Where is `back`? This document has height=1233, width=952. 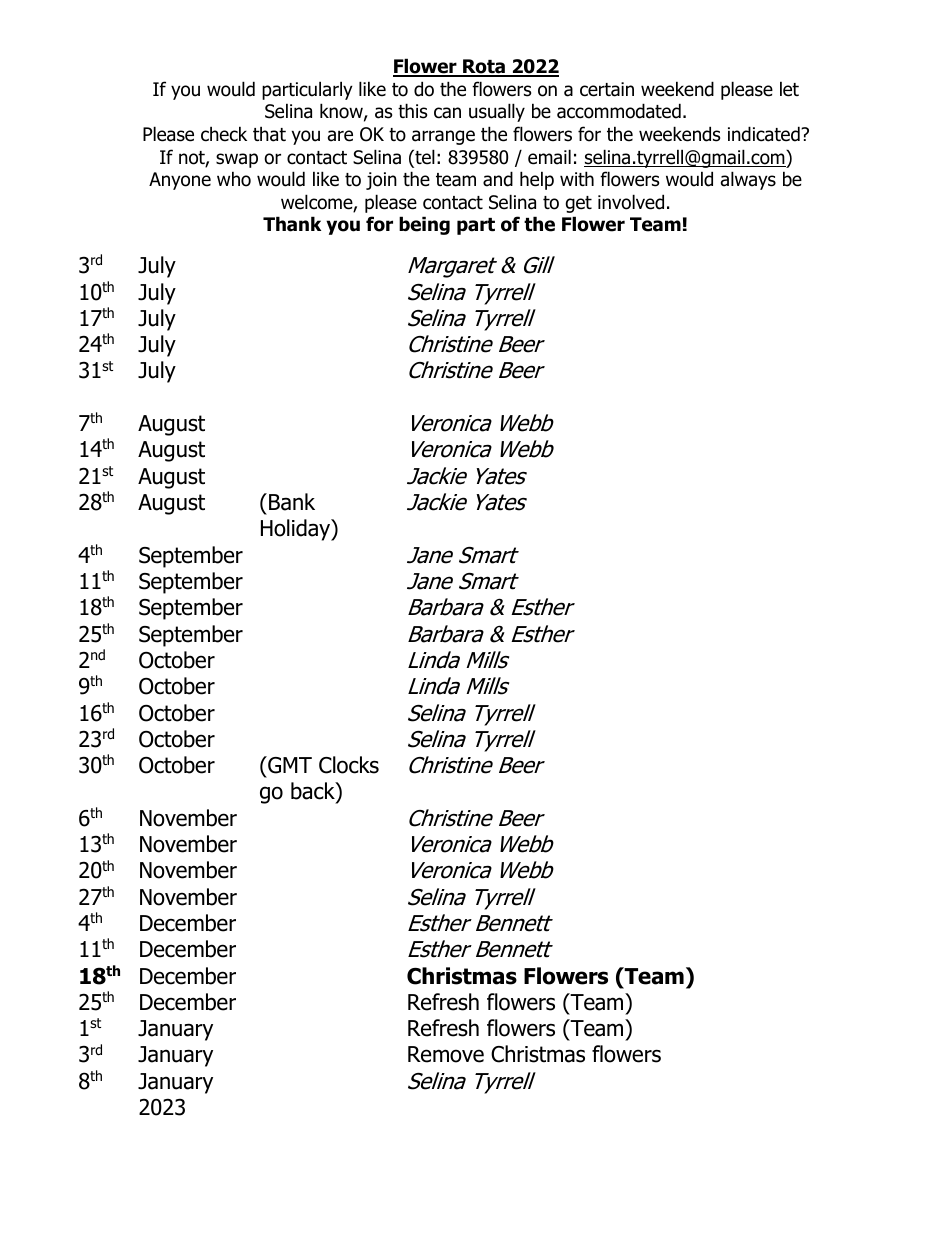
back is located at coordinates (314, 792).
